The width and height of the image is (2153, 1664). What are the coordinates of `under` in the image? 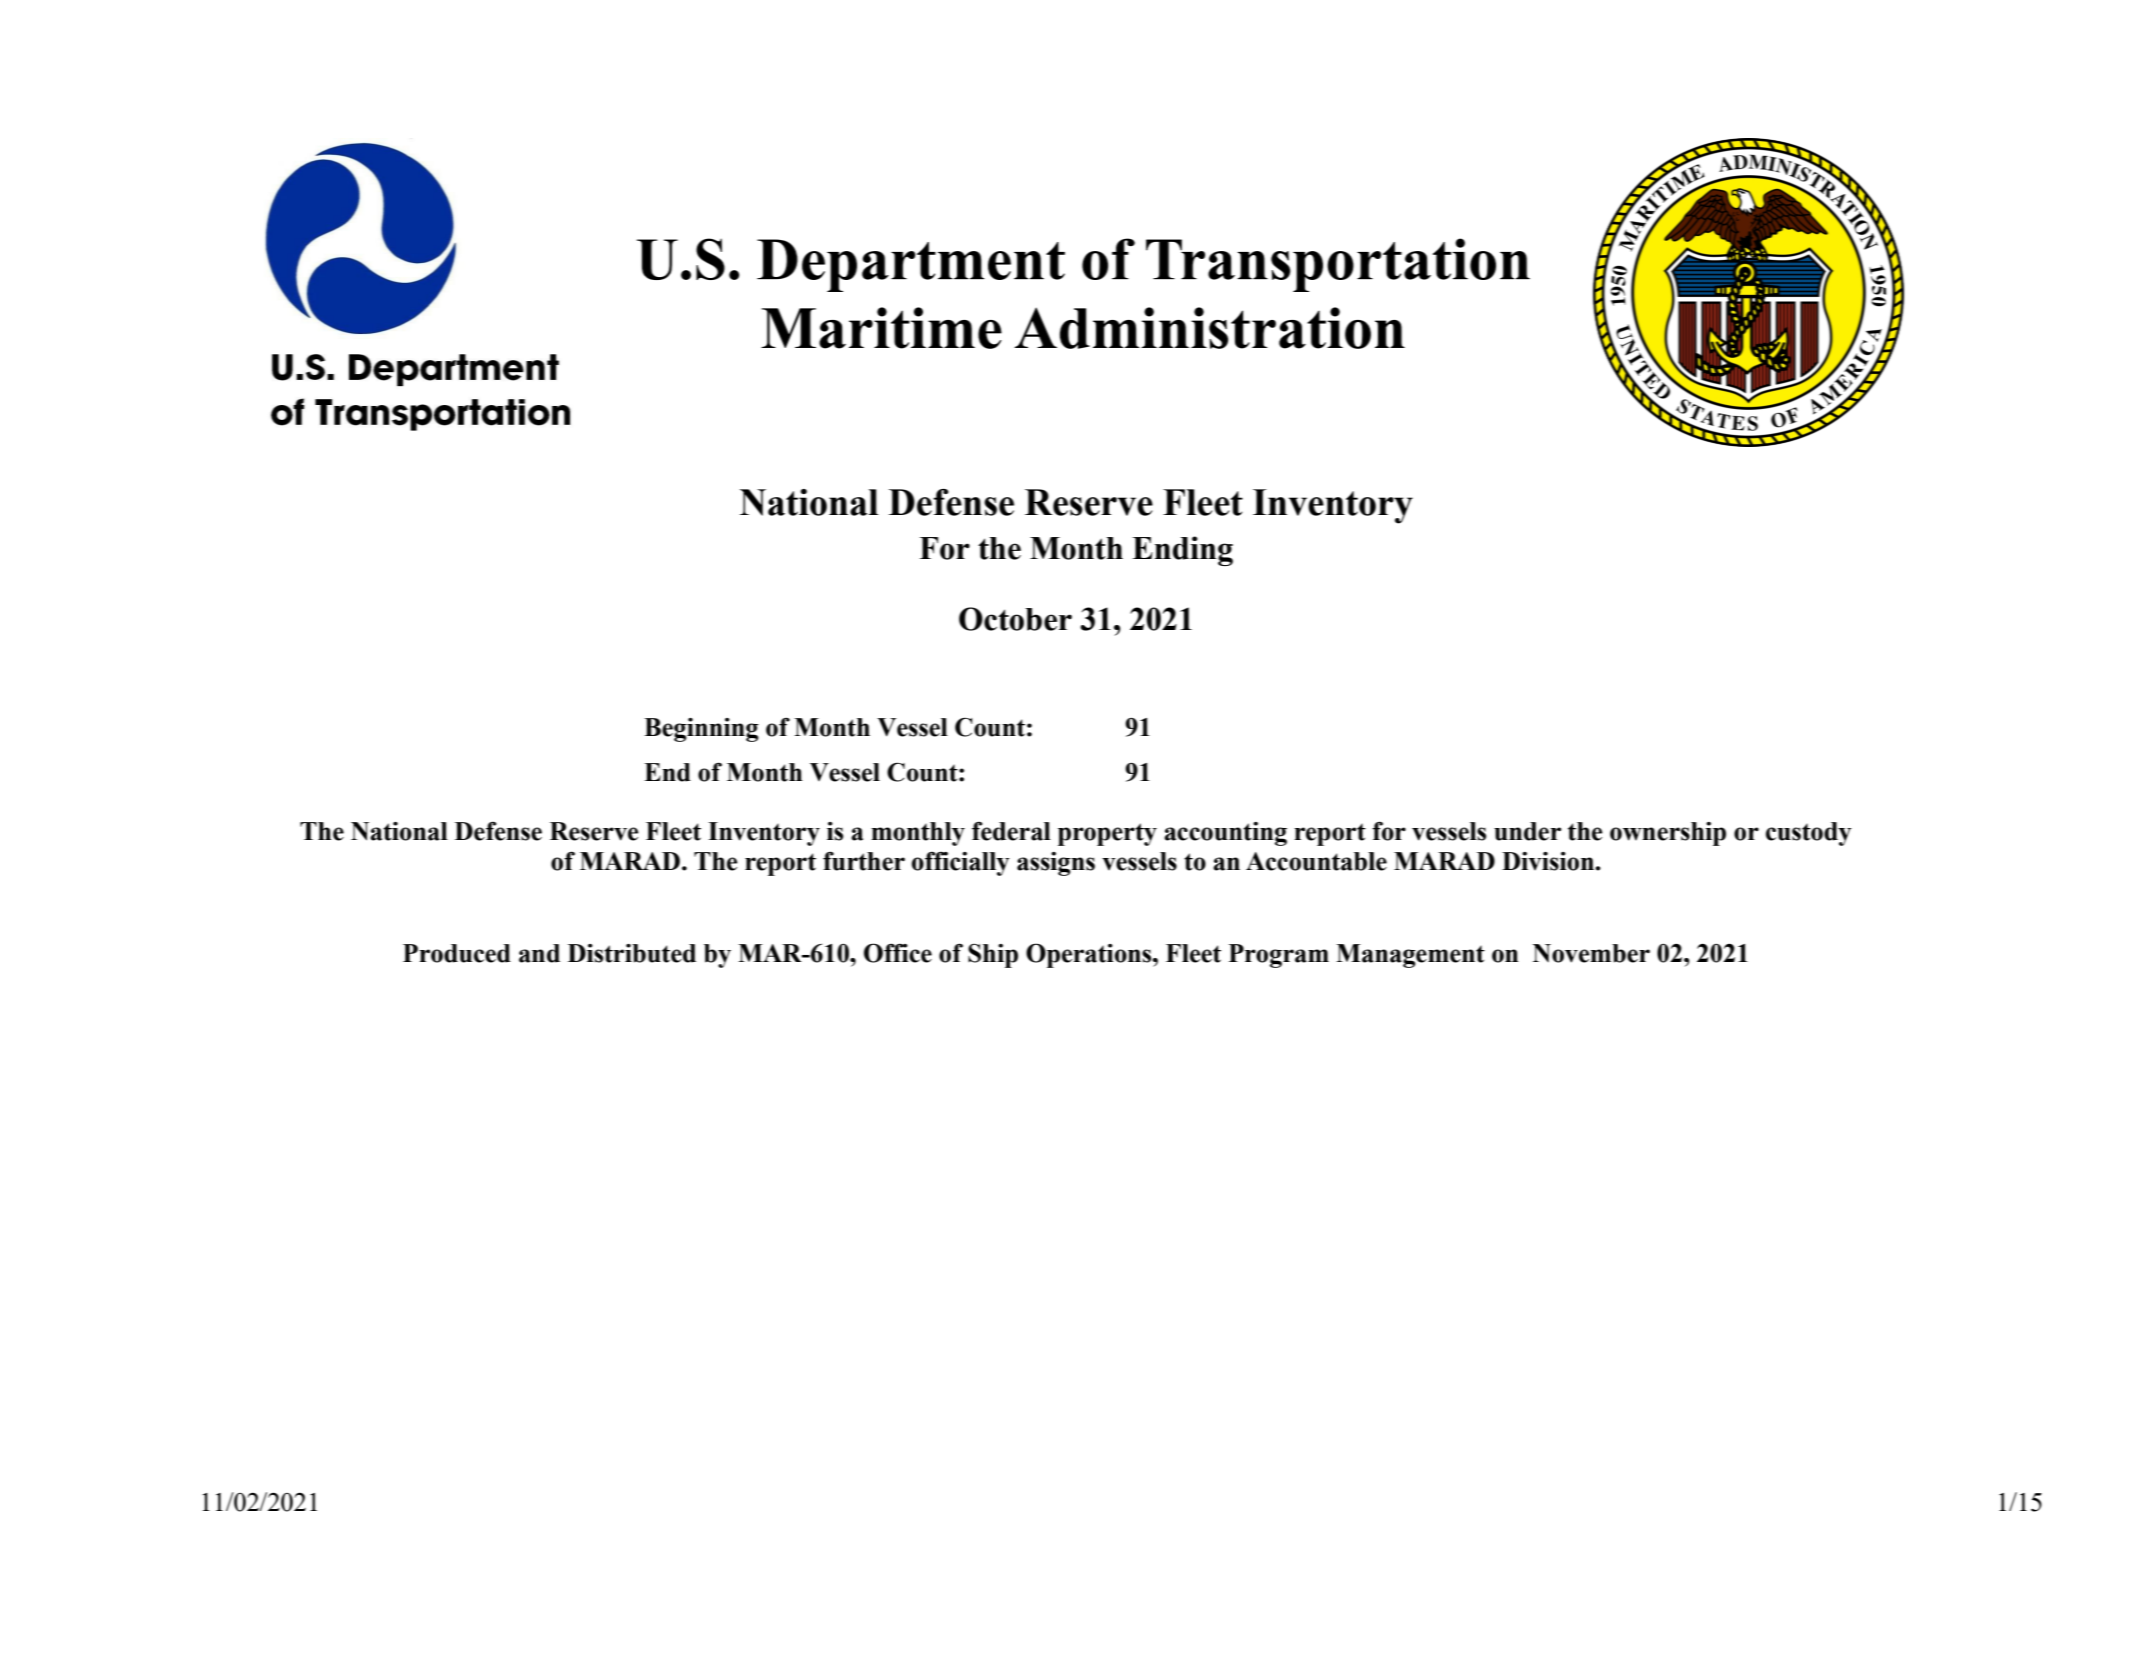 It's located at (1527, 831).
